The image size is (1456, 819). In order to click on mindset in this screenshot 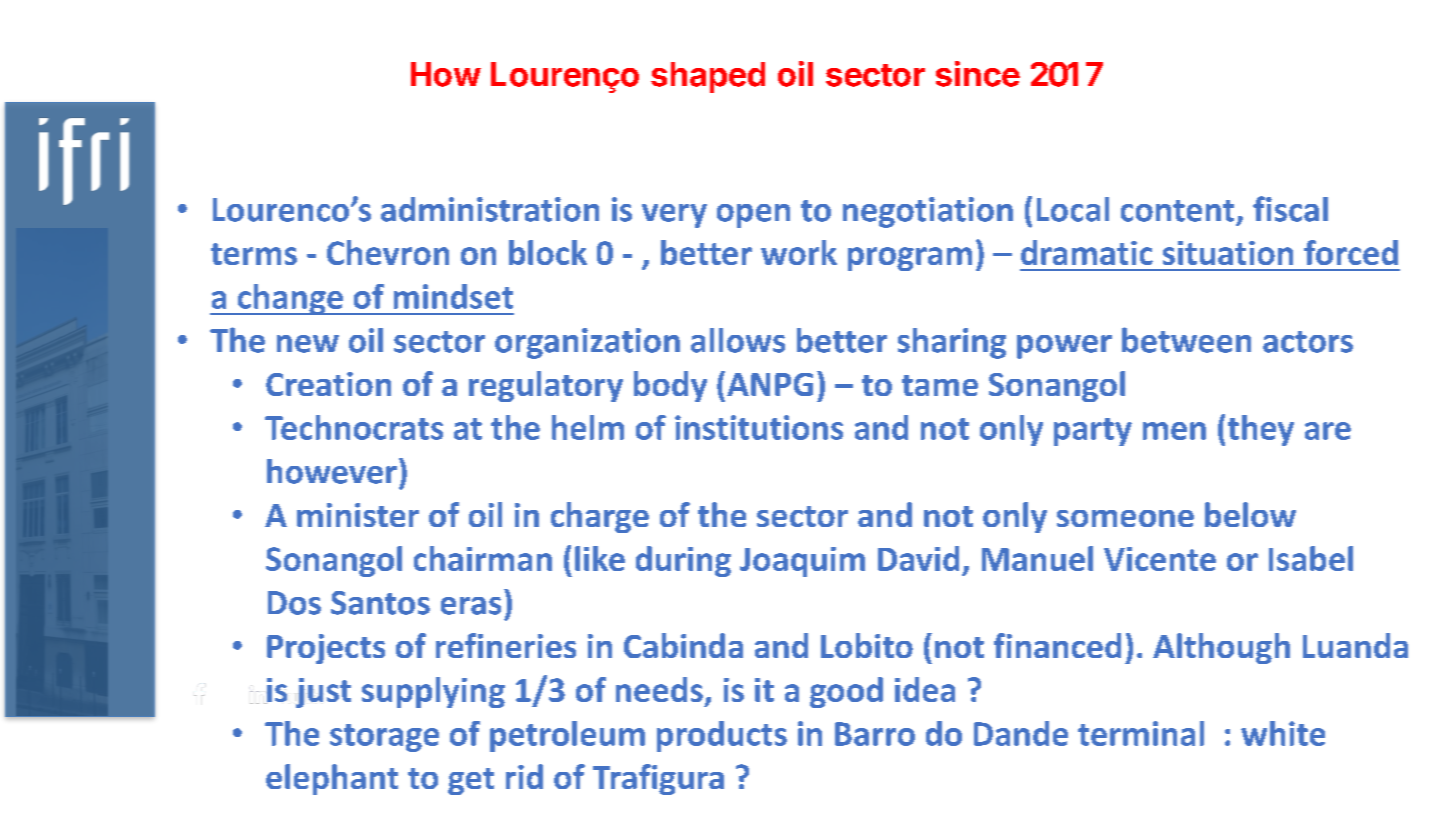, I will do `click(453, 296)`.
